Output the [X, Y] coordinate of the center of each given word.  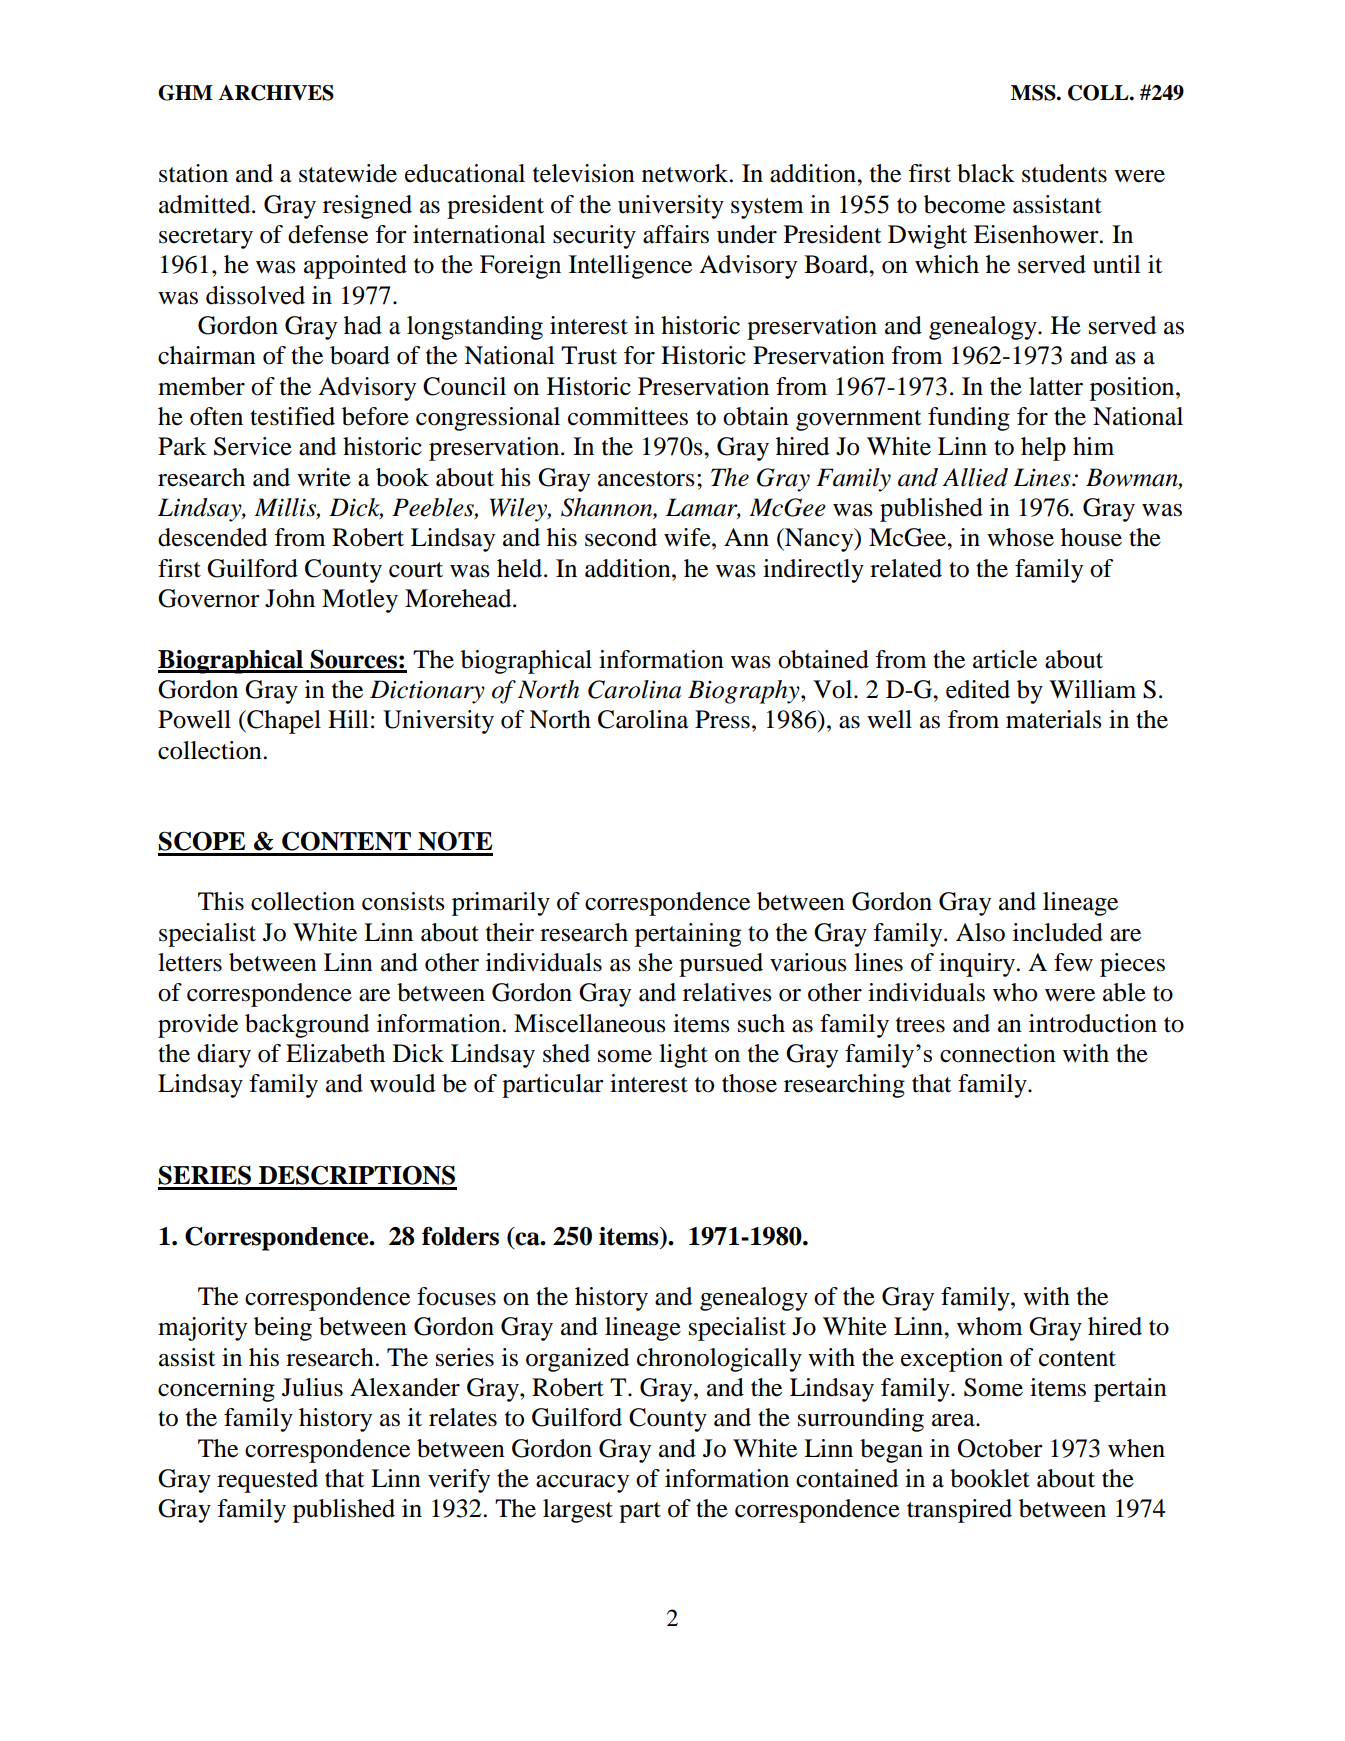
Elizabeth [335, 1053]
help [1043, 449]
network [686, 173]
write [324, 477]
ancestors [646, 479]
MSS [1034, 93]
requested [267, 1481]
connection [998, 1053]
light [683, 1056]
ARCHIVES [276, 93]
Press [722, 719]
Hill [348, 719]
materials [1054, 719]
